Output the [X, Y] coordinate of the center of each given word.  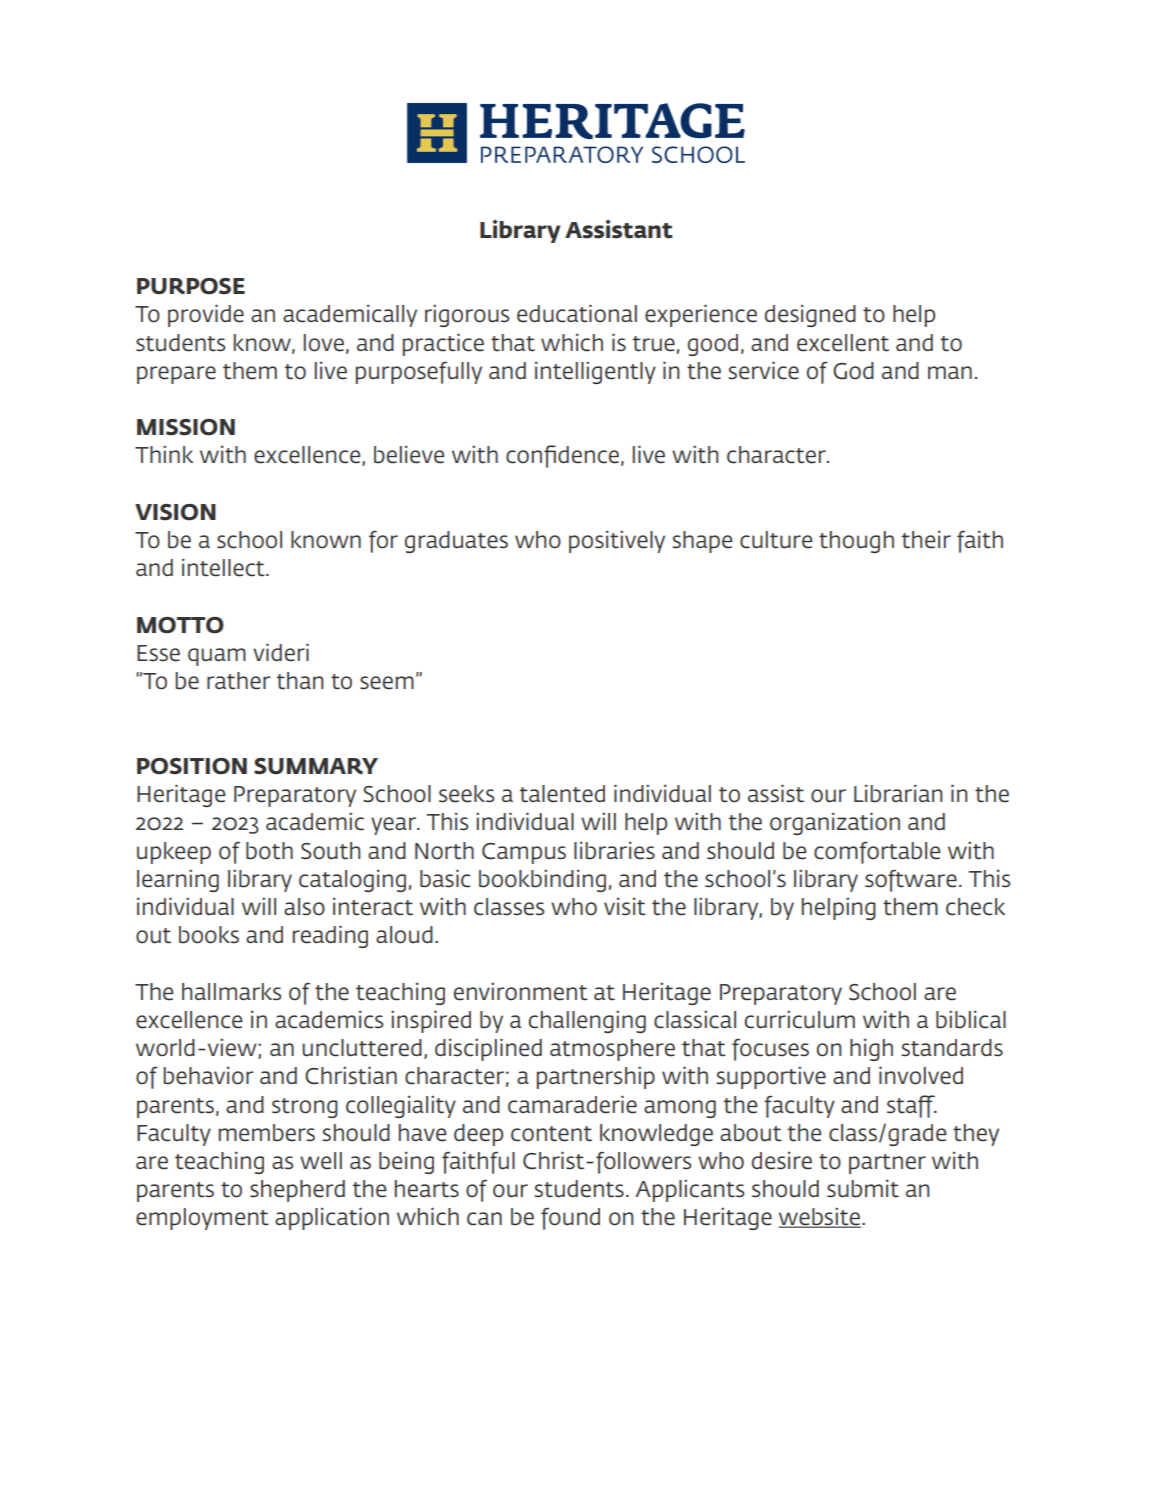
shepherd [297, 1191]
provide [206, 315]
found [570, 1218]
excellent [843, 343]
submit [863, 1188]
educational [577, 313]
